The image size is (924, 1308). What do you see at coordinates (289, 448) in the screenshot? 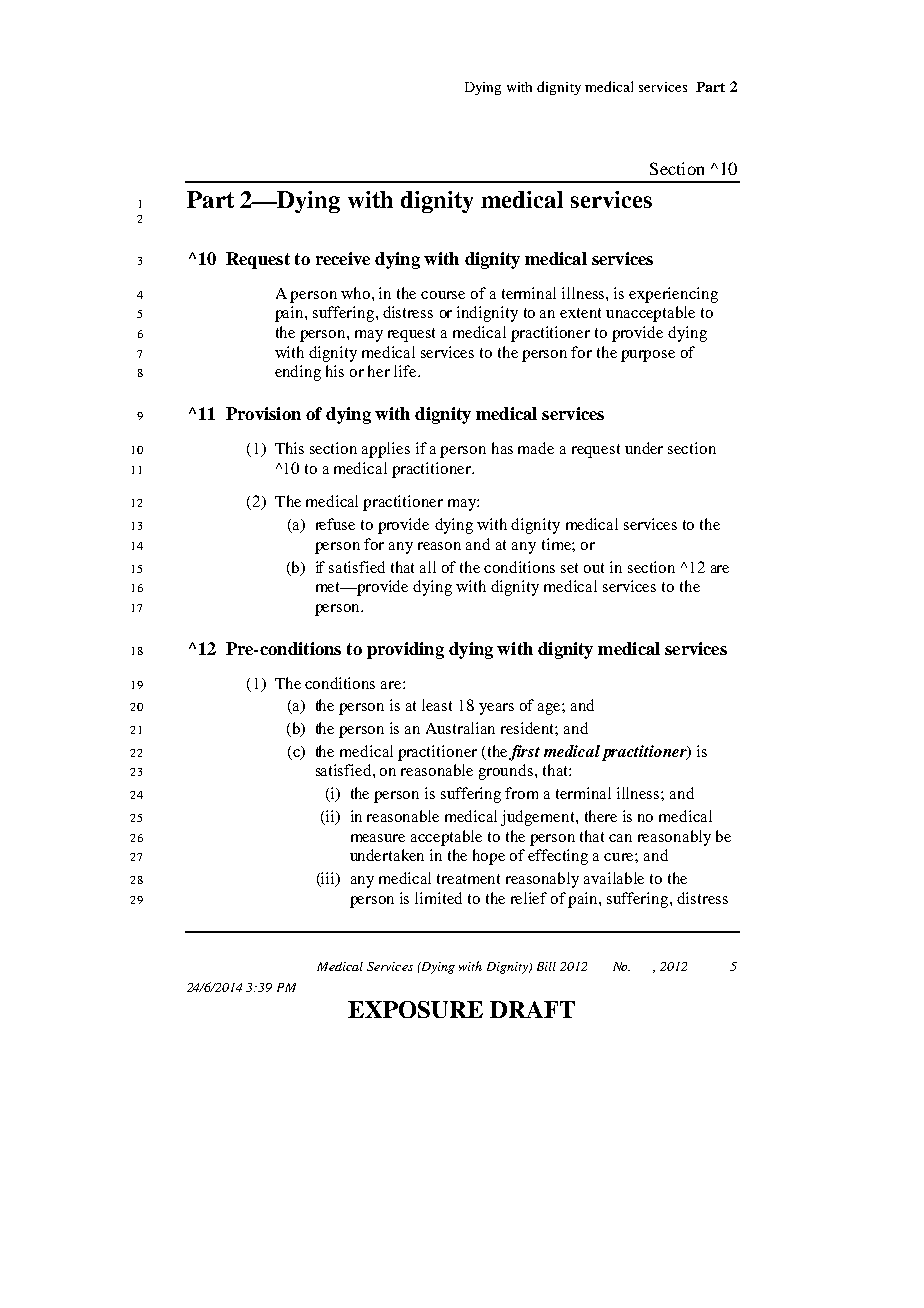
I see `This` at bounding box center [289, 448].
